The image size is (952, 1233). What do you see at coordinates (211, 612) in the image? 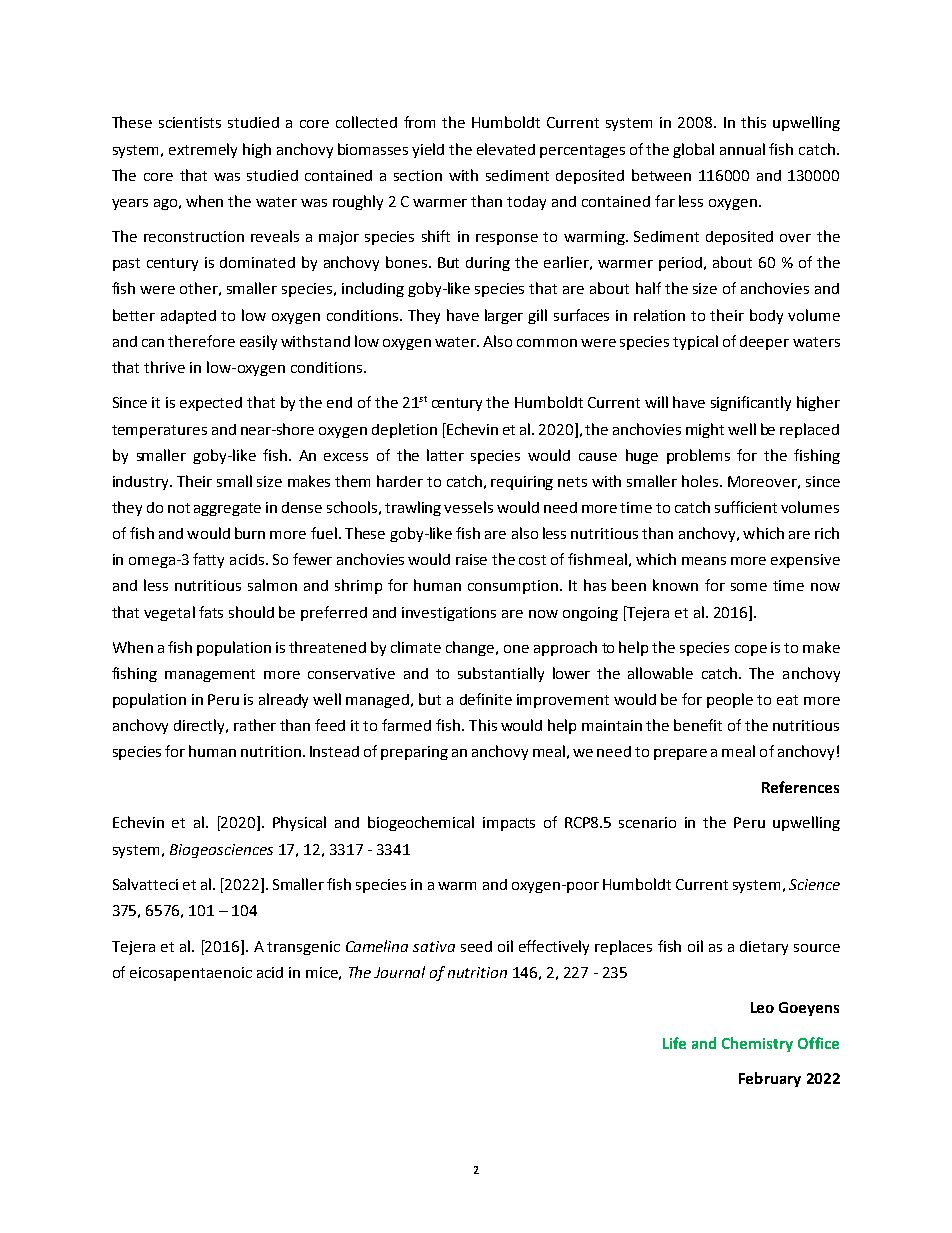
I see `fats` at bounding box center [211, 612].
